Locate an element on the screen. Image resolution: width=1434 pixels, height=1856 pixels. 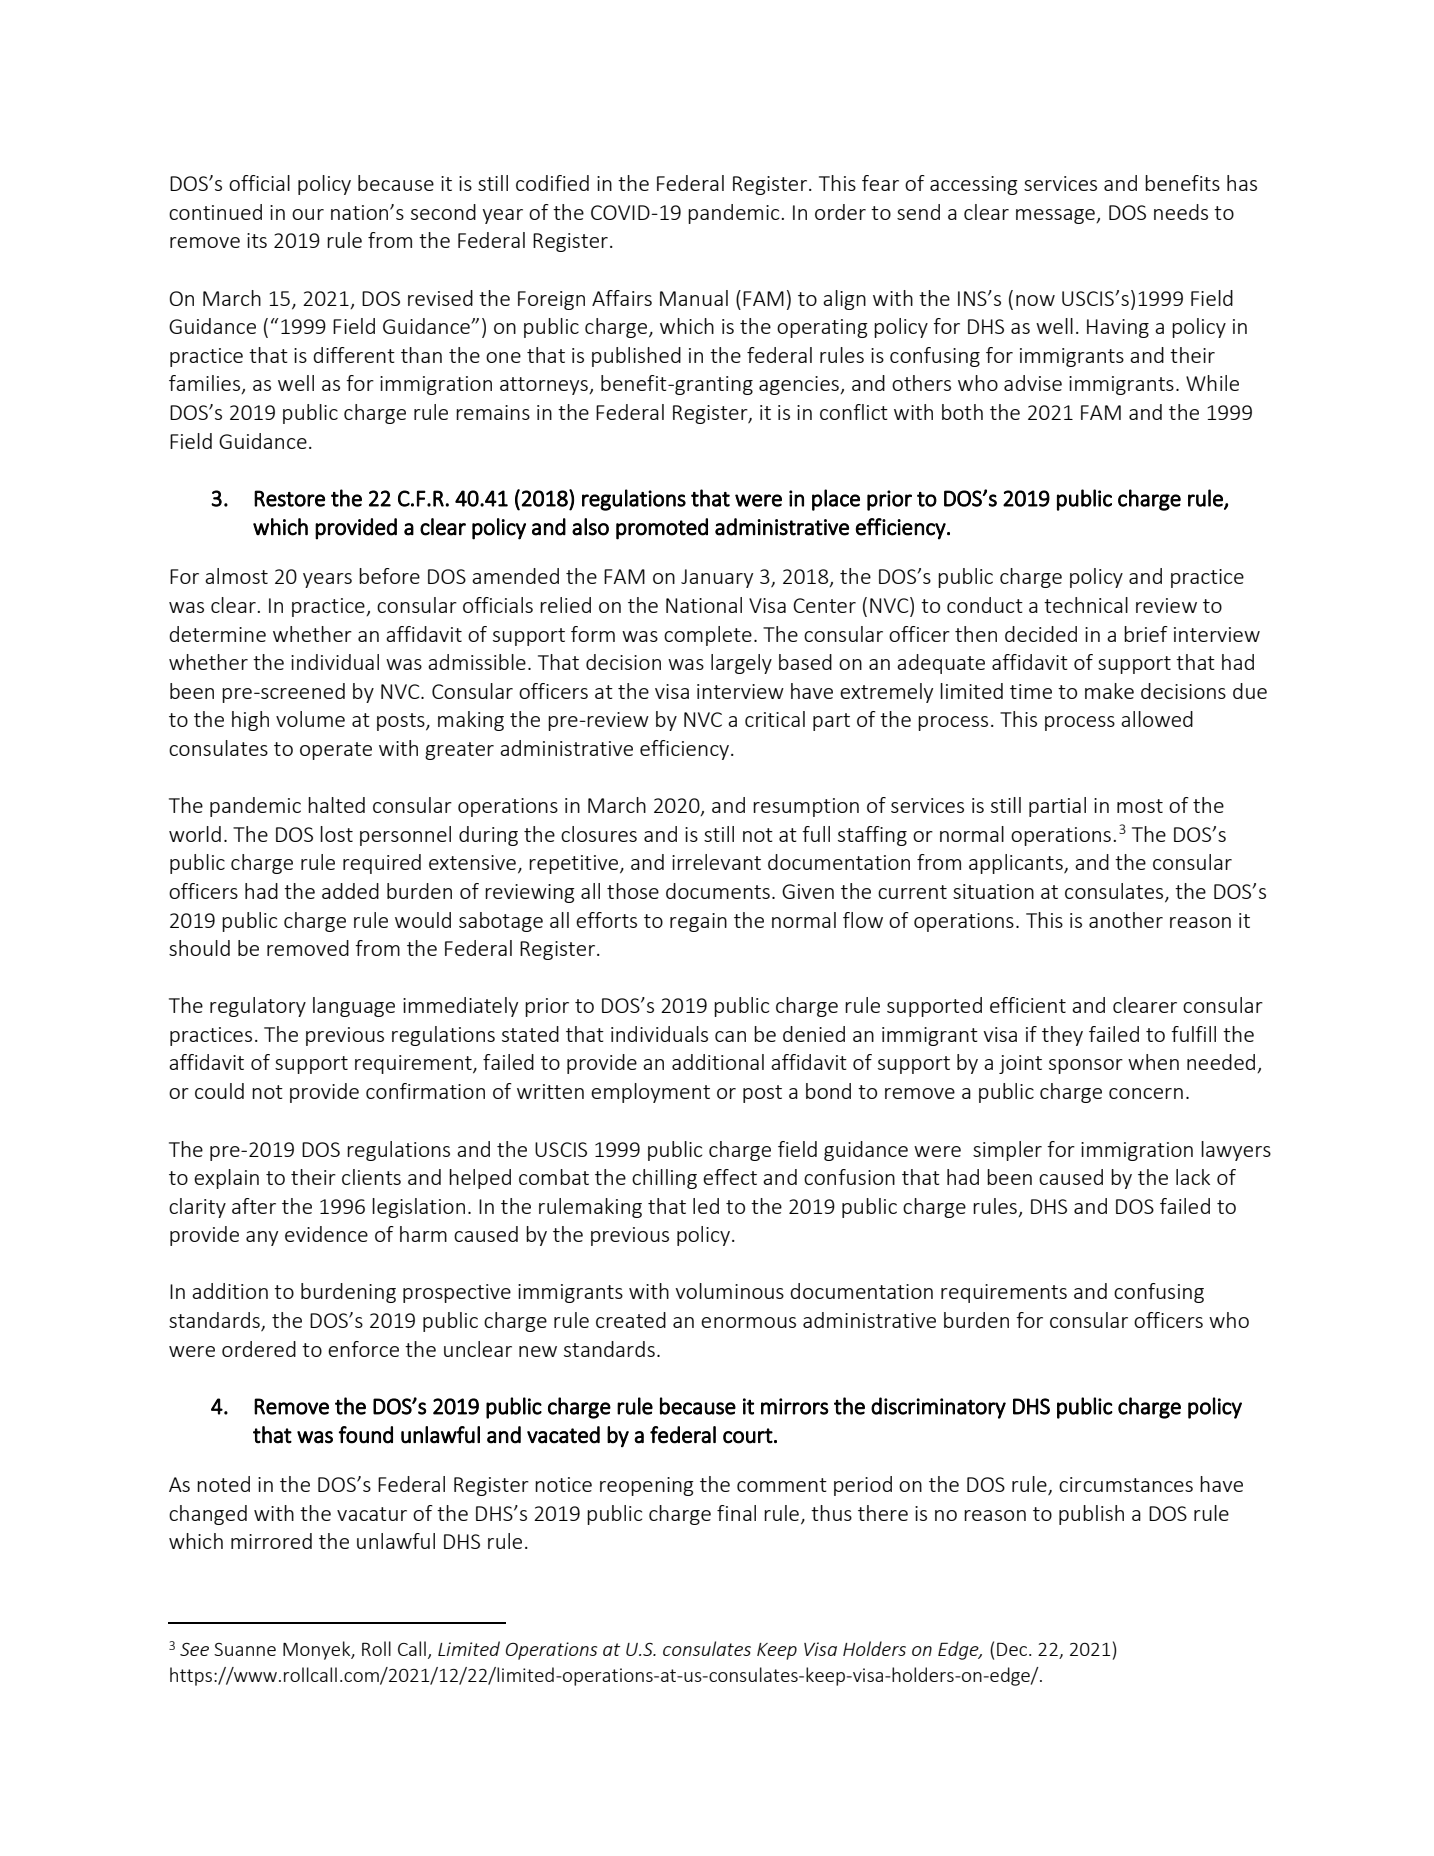
needs is located at coordinates (1181, 212).
